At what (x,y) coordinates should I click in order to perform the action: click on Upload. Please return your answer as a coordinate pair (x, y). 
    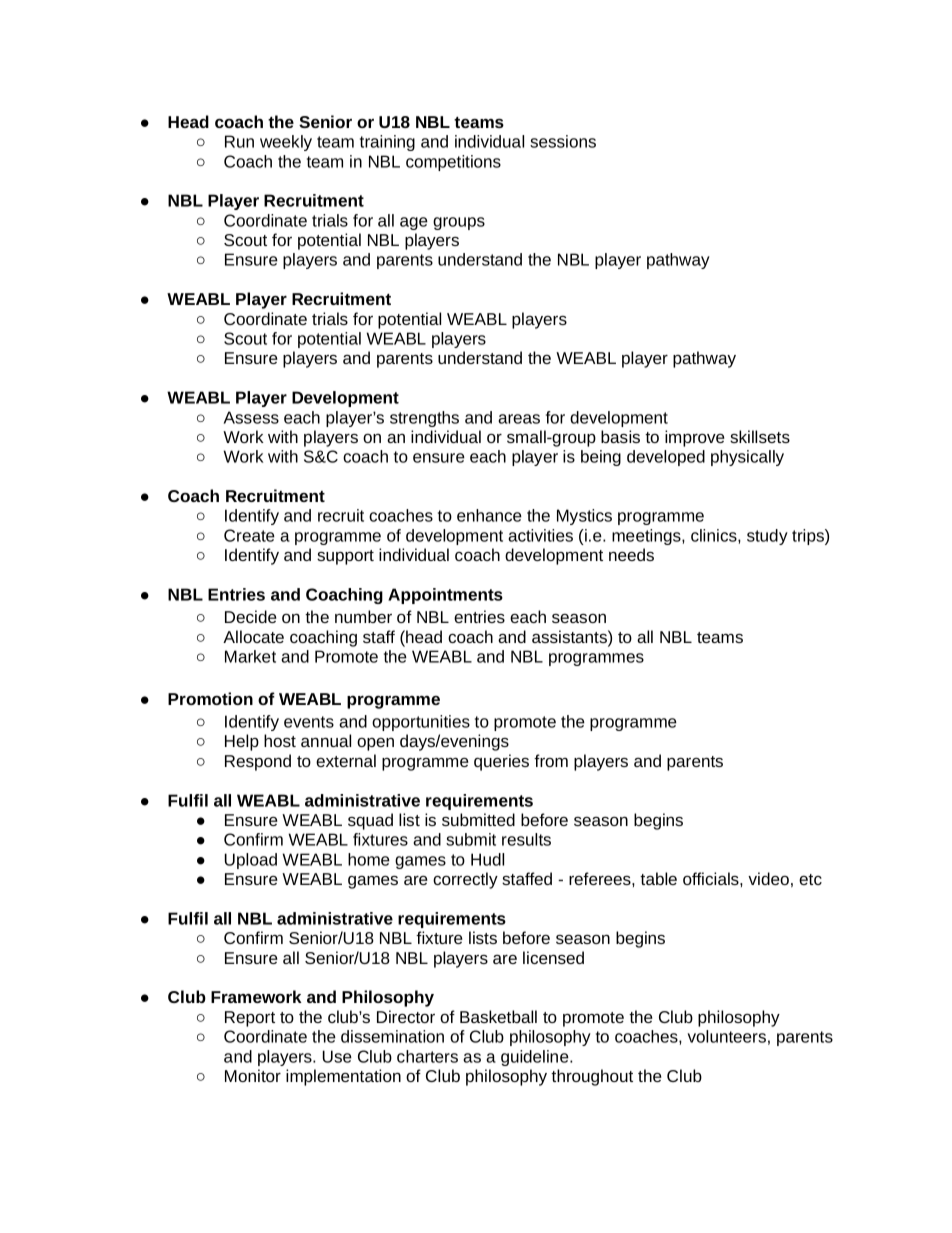
    Looking at the image, I should click on (251, 861).
